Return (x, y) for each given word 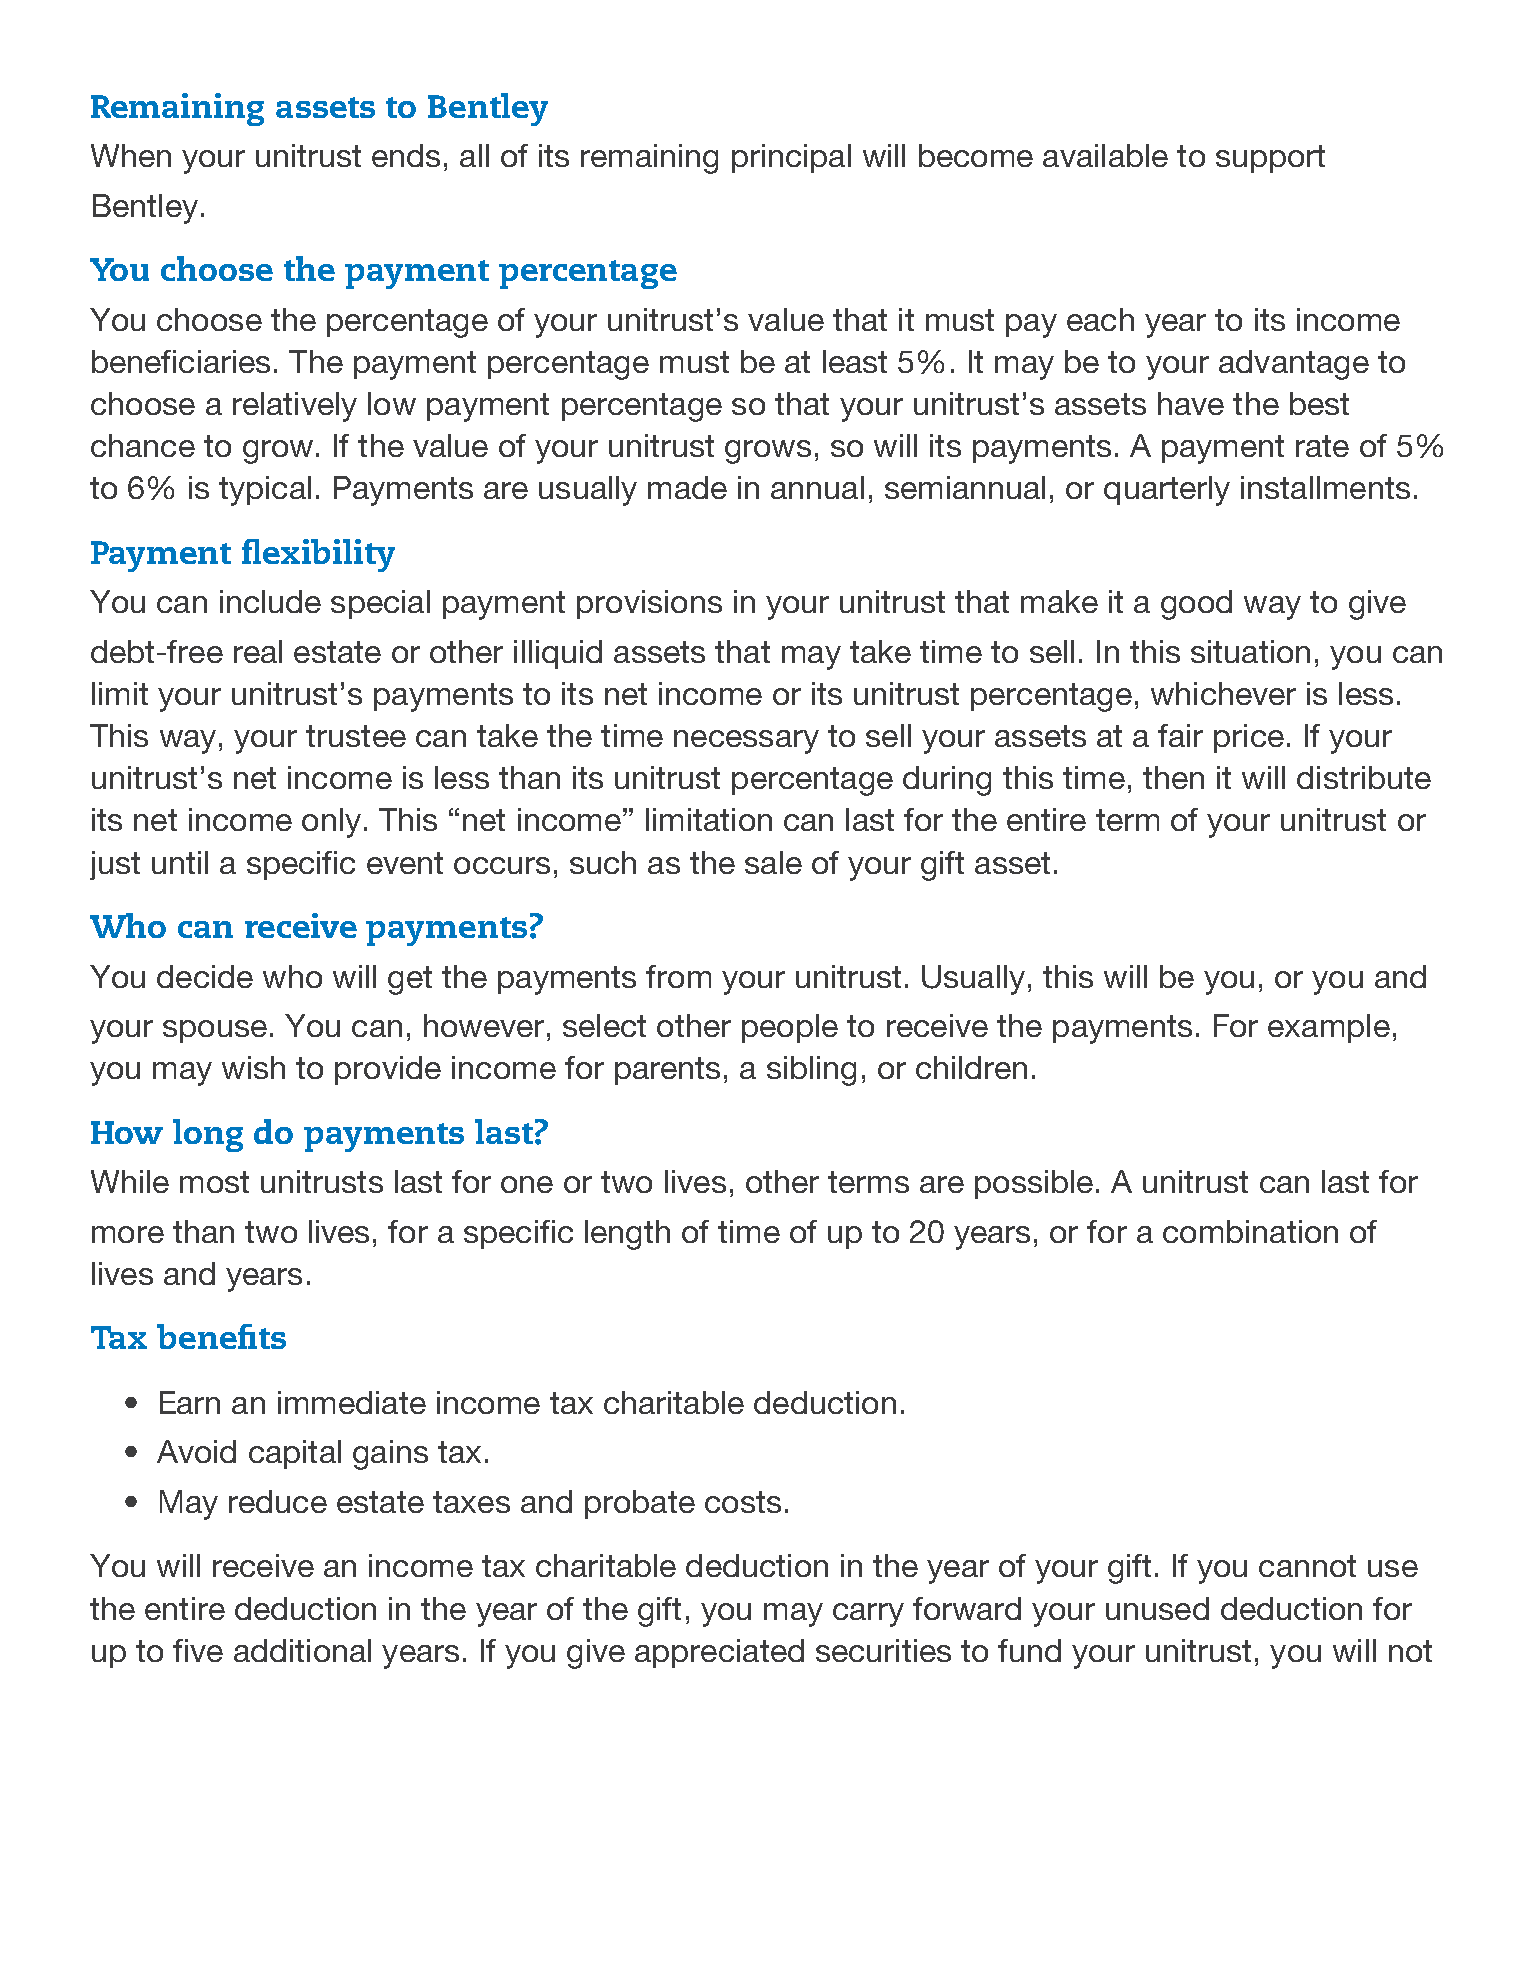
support (1270, 159)
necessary (746, 742)
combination (1250, 1231)
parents (667, 1071)
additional (302, 1650)
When (131, 155)
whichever (1223, 693)
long (208, 1135)
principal (791, 158)
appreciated (719, 1653)
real (258, 651)
